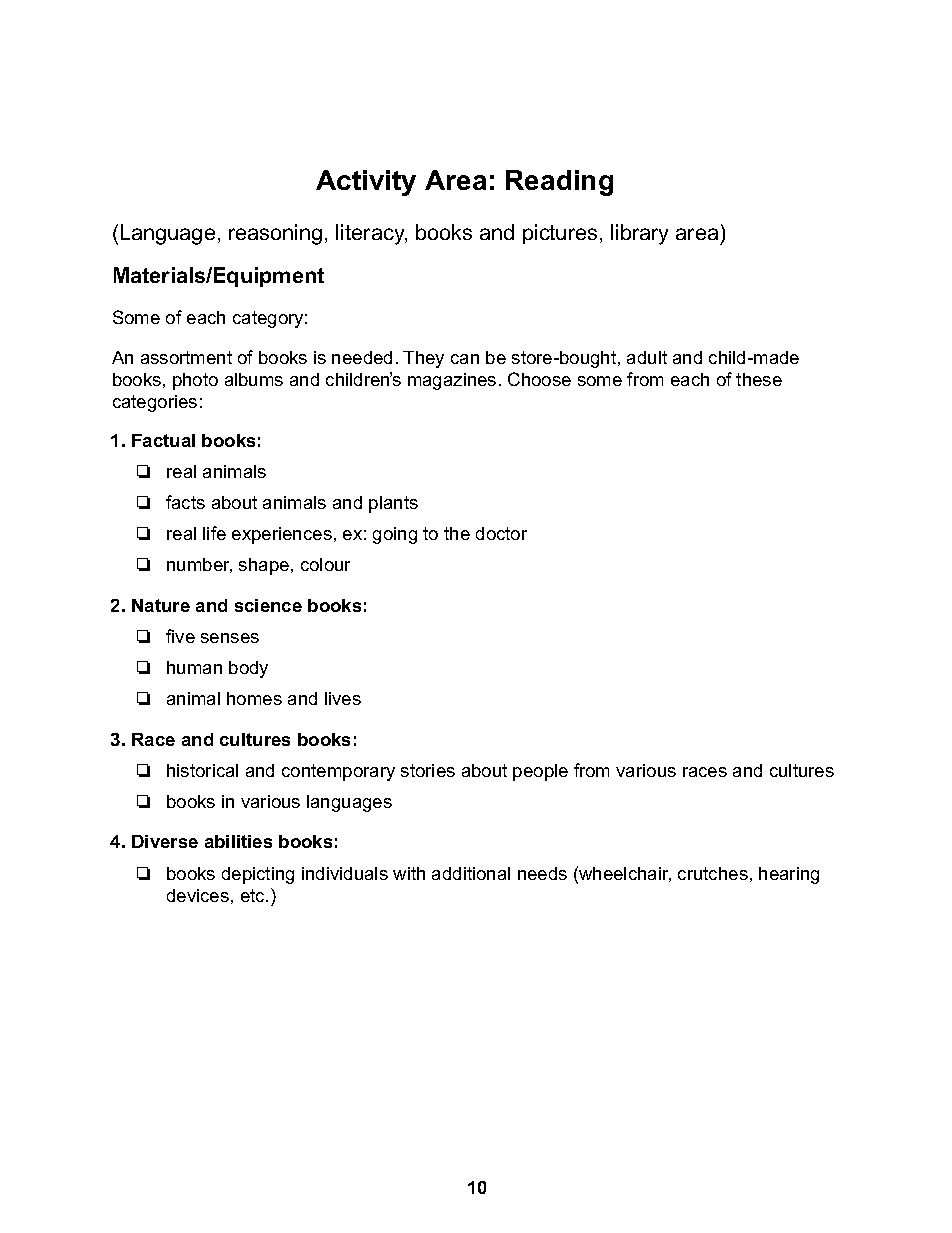  Describe the element at coordinates (471, 873) in the document. I see `additional` at that location.
